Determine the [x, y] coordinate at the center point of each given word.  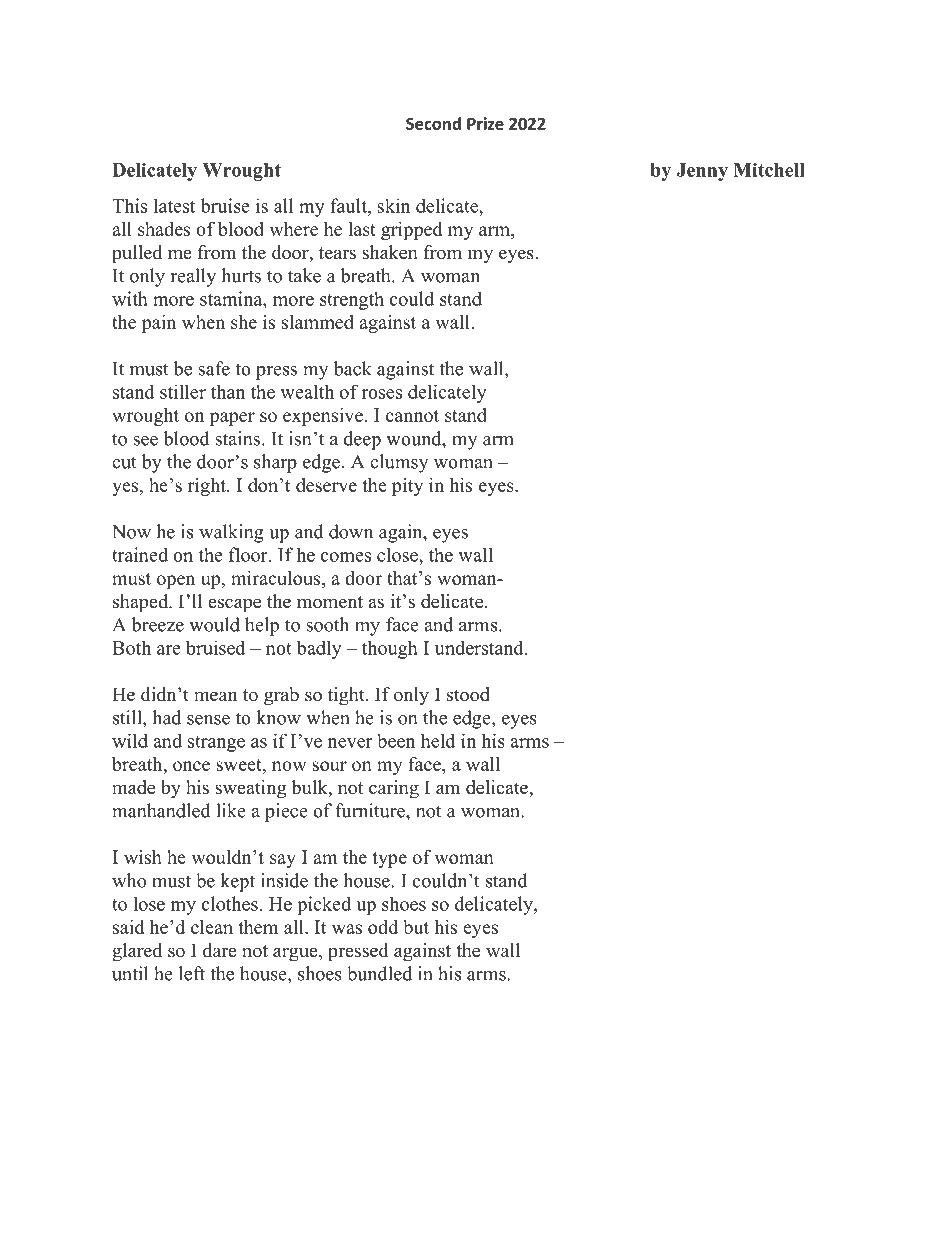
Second [433, 123]
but [416, 927]
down [351, 531]
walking [231, 533]
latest [174, 205]
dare [220, 950]
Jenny [702, 172]
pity [407, 487]
